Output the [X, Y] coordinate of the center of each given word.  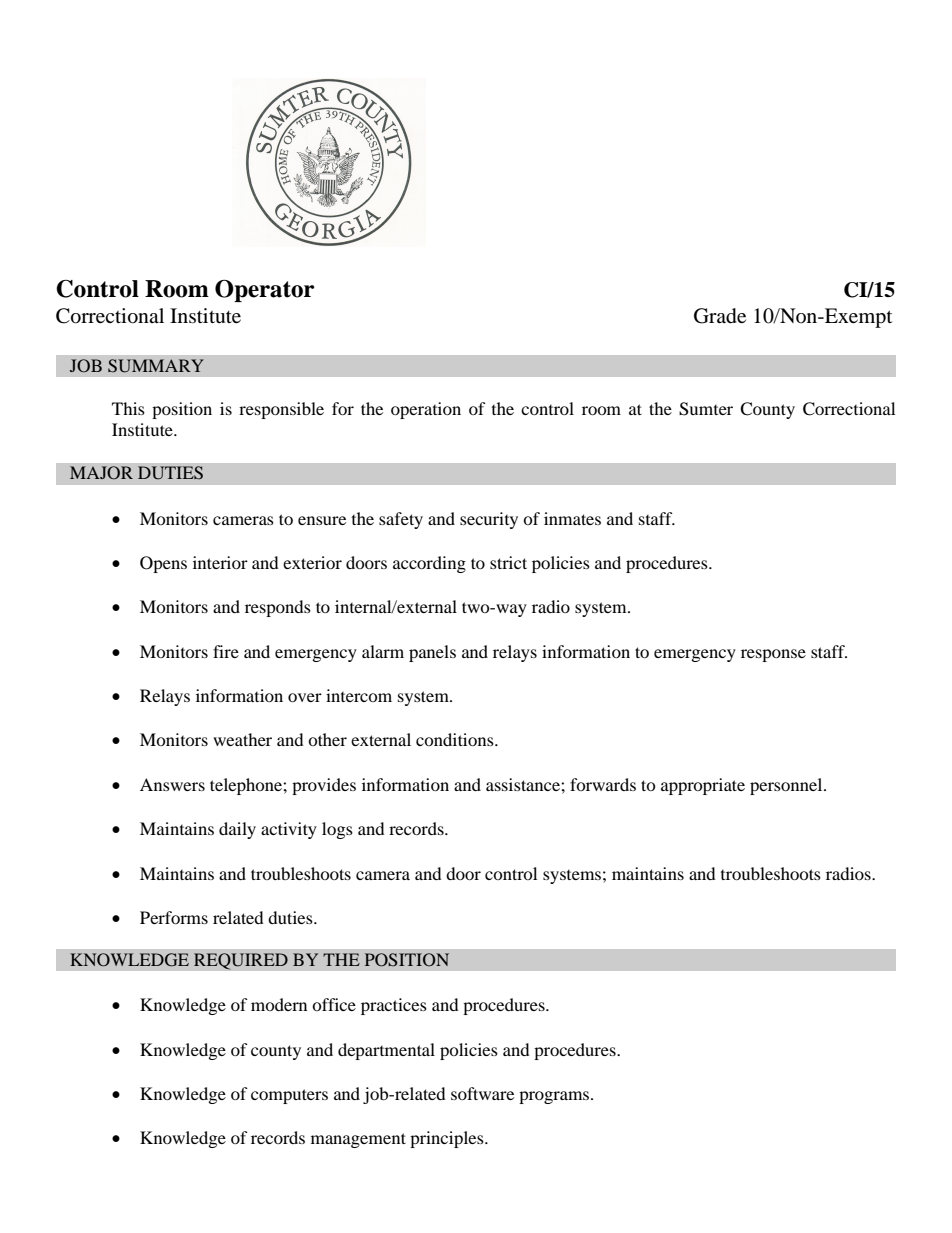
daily [237, 830]
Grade [720, 316]
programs [555, 1097]
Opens [163, 564]
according [429, 564]
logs [337, 830]
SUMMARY [156, 366]
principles [448, 1139]
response [773, 655]
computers [289, 1096]
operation [426, 410]
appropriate [703, 786]
